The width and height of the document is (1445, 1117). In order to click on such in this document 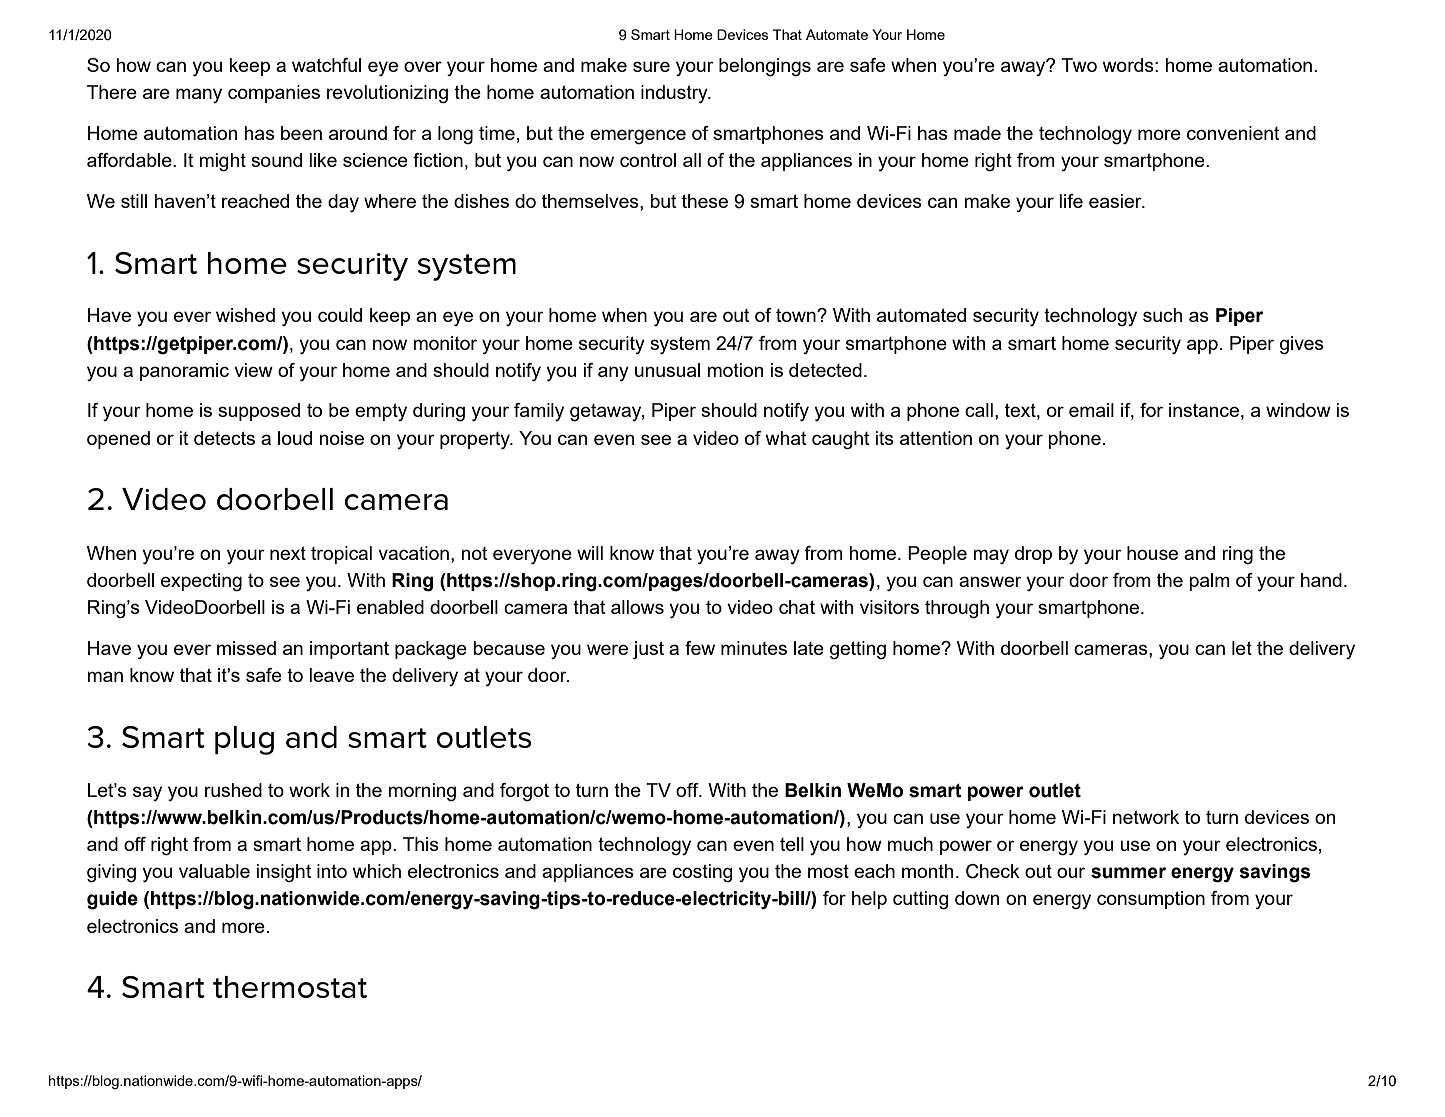, I will do `click(1162, 315)`.
